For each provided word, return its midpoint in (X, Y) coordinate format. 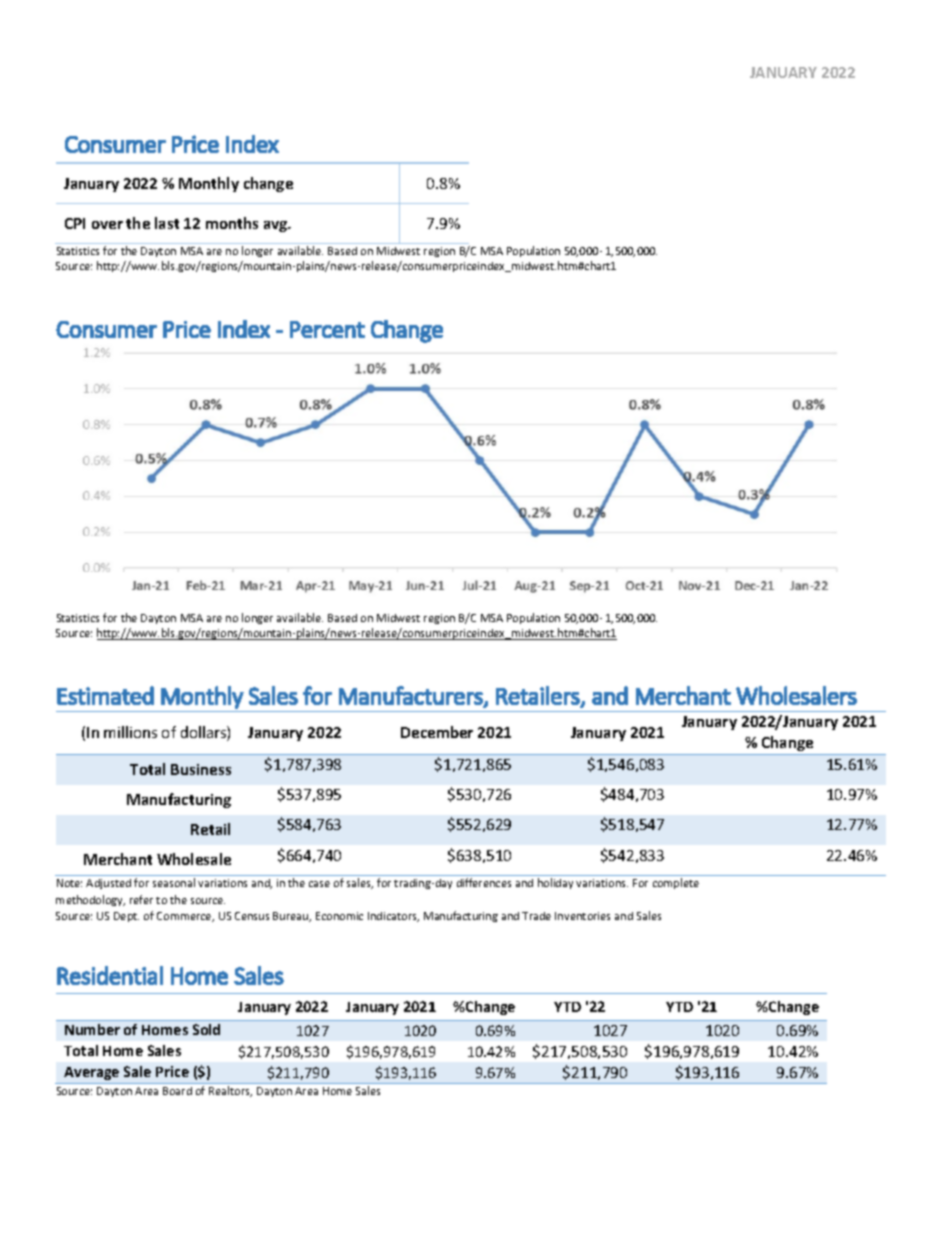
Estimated (105, 695)
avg (277, 226)
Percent (327, 329)
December (437, 732)
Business (201, 769)
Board (177, 1091)
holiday (555, 883)
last (167, 223)
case (319, 884)
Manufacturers (412, 696)
